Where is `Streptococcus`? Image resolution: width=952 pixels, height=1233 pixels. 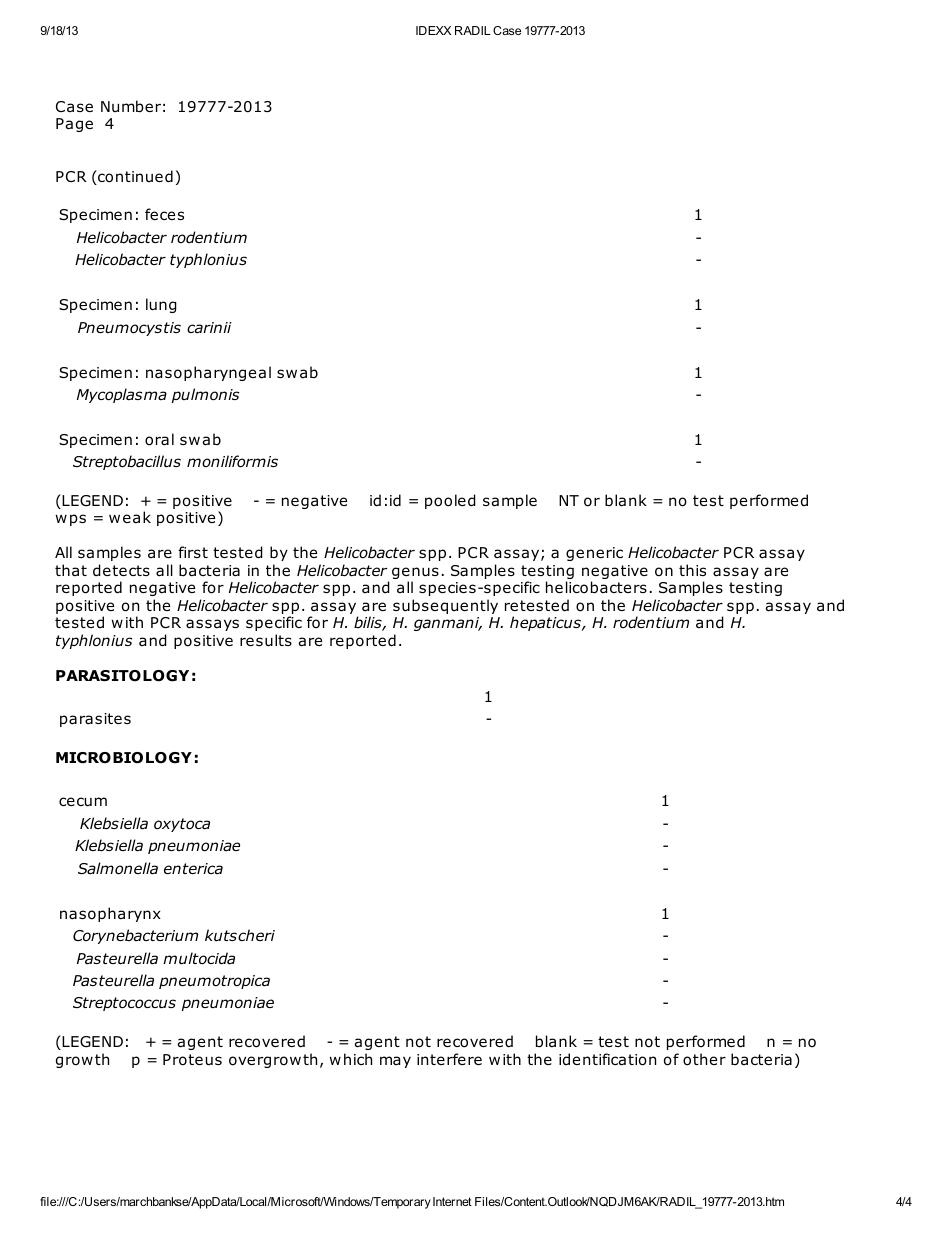
Streptococcus is located at coordinates (124, 1004).
